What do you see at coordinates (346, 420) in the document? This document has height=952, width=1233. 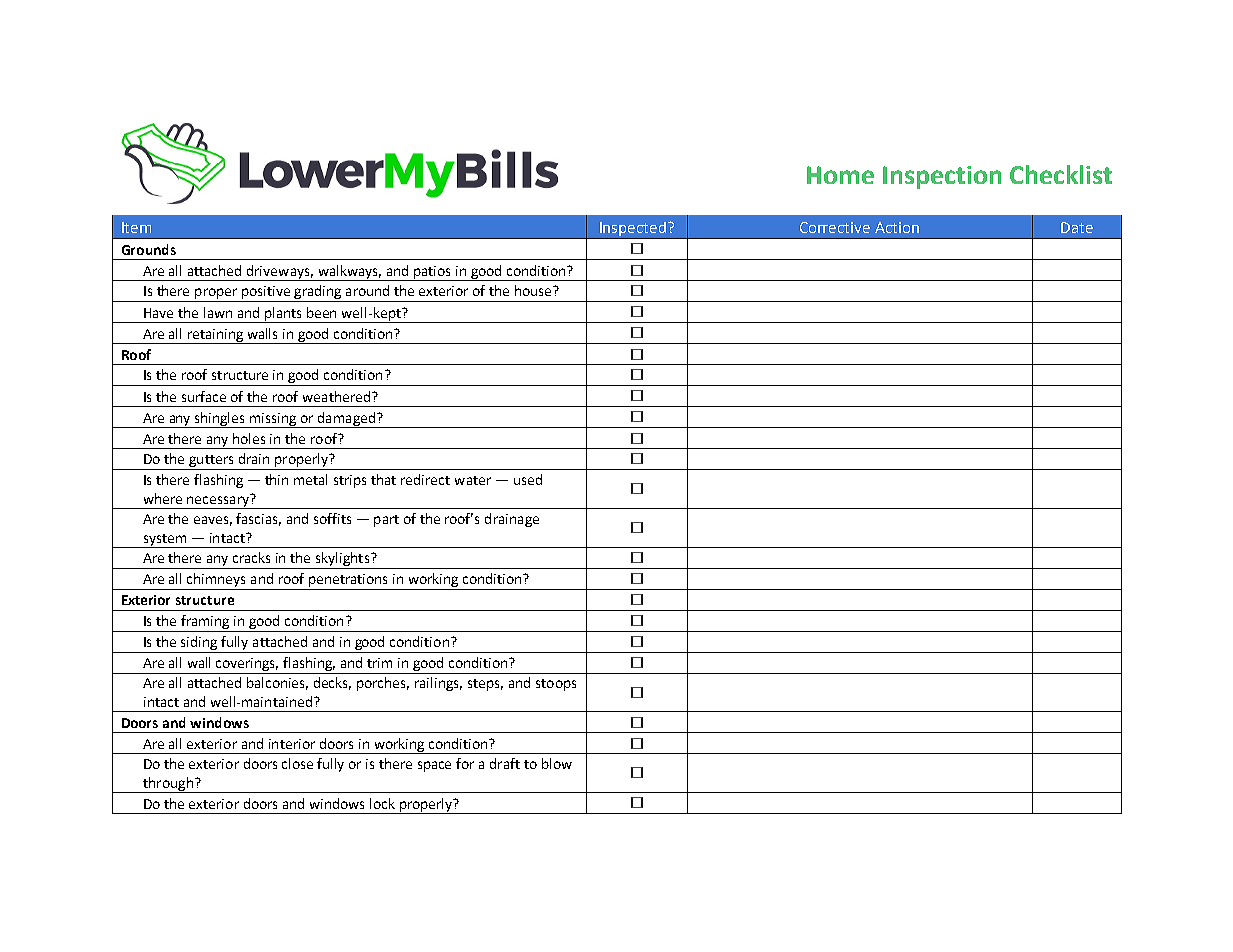 I see `damaged` at bounding box center [346, 420].
